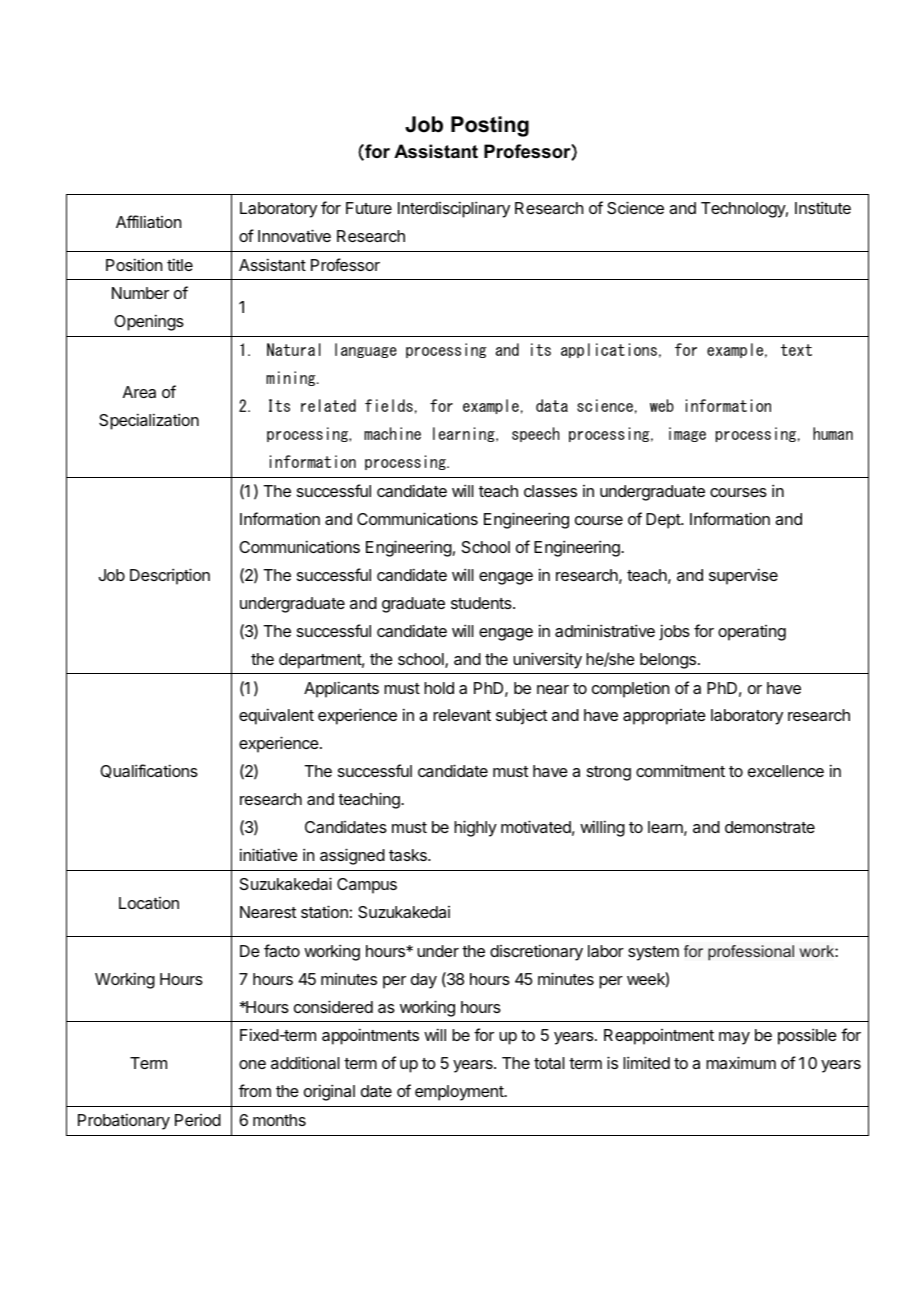 The image size is (924, 1308). I want to click on maximum, so click(741, 1062).
